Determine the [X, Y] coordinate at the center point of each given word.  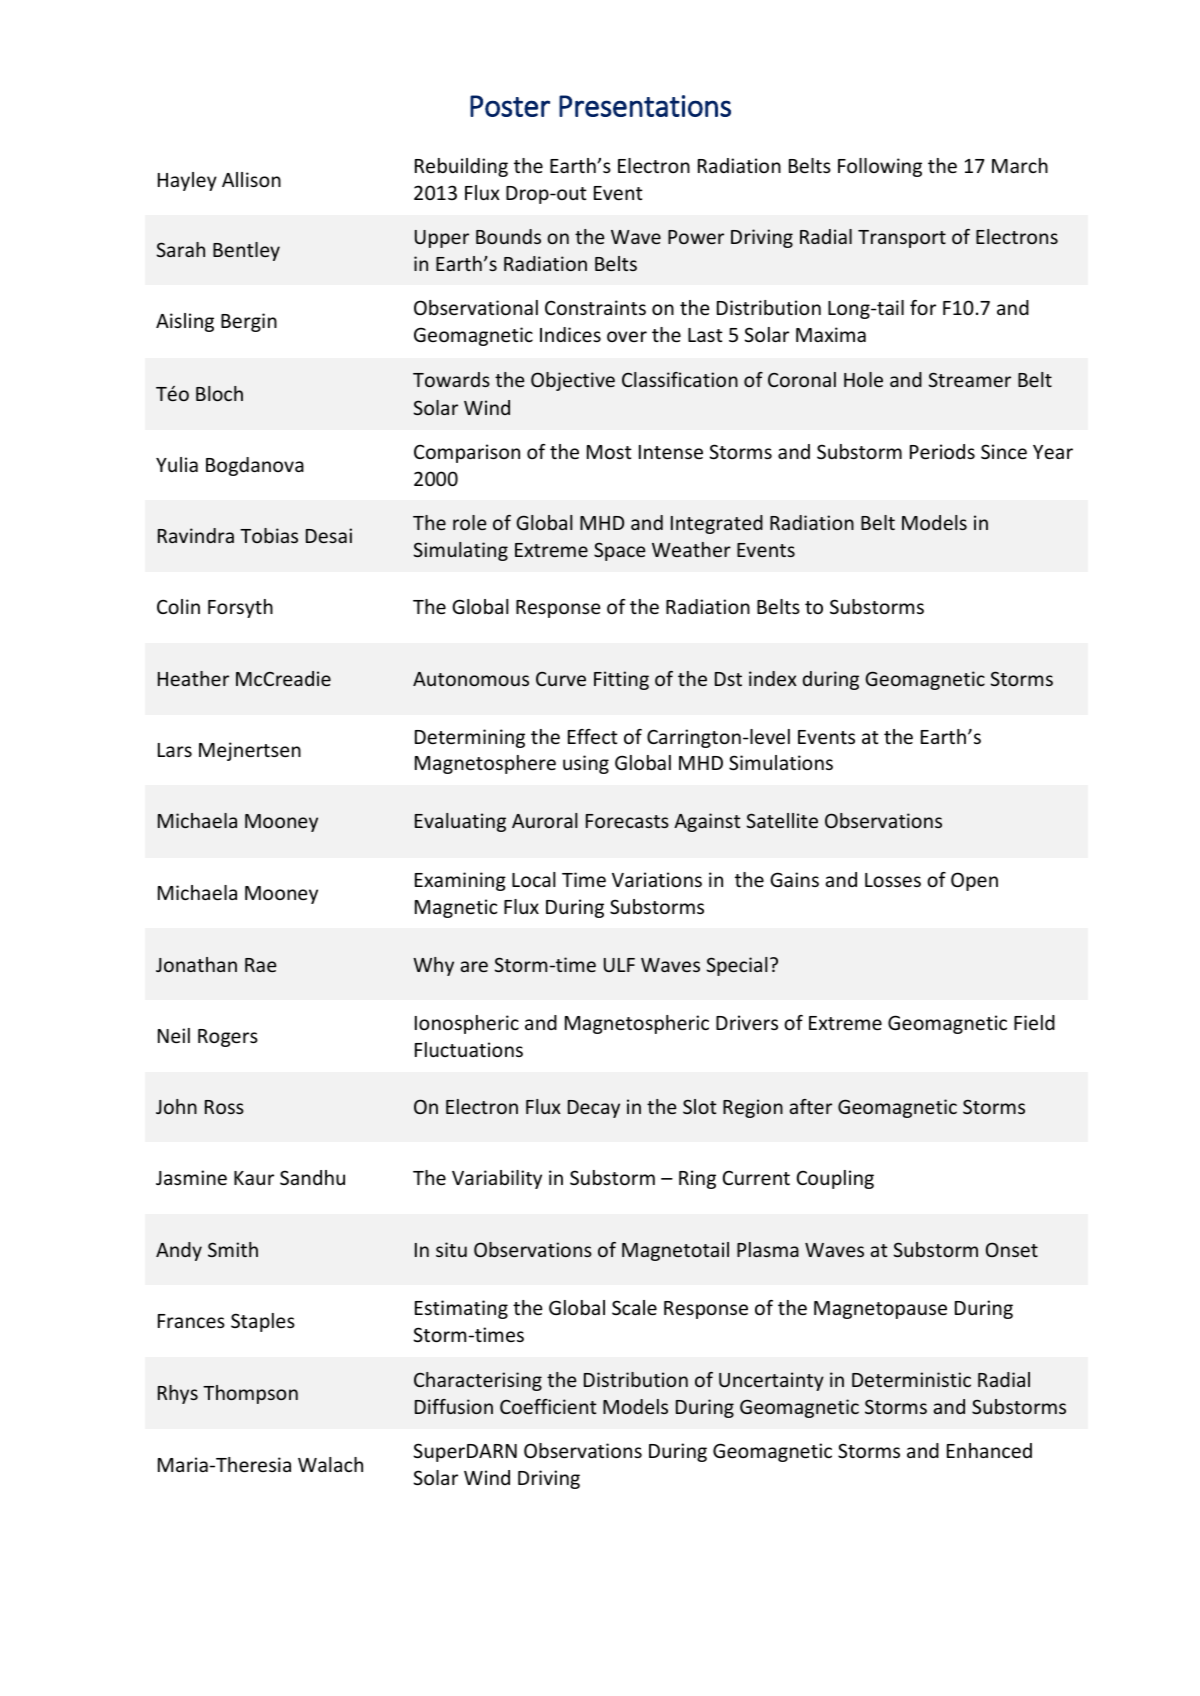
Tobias [269, 535]
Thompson [250, 1394]
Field [1034, 1022]
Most [609, 452]
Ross [224, 1107]
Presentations [645, 106]
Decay [594, 1109]
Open [974, 881]
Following [880, 167]
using [586, 764]
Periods [942, 451]
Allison [251, 179]
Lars [175, 750]
